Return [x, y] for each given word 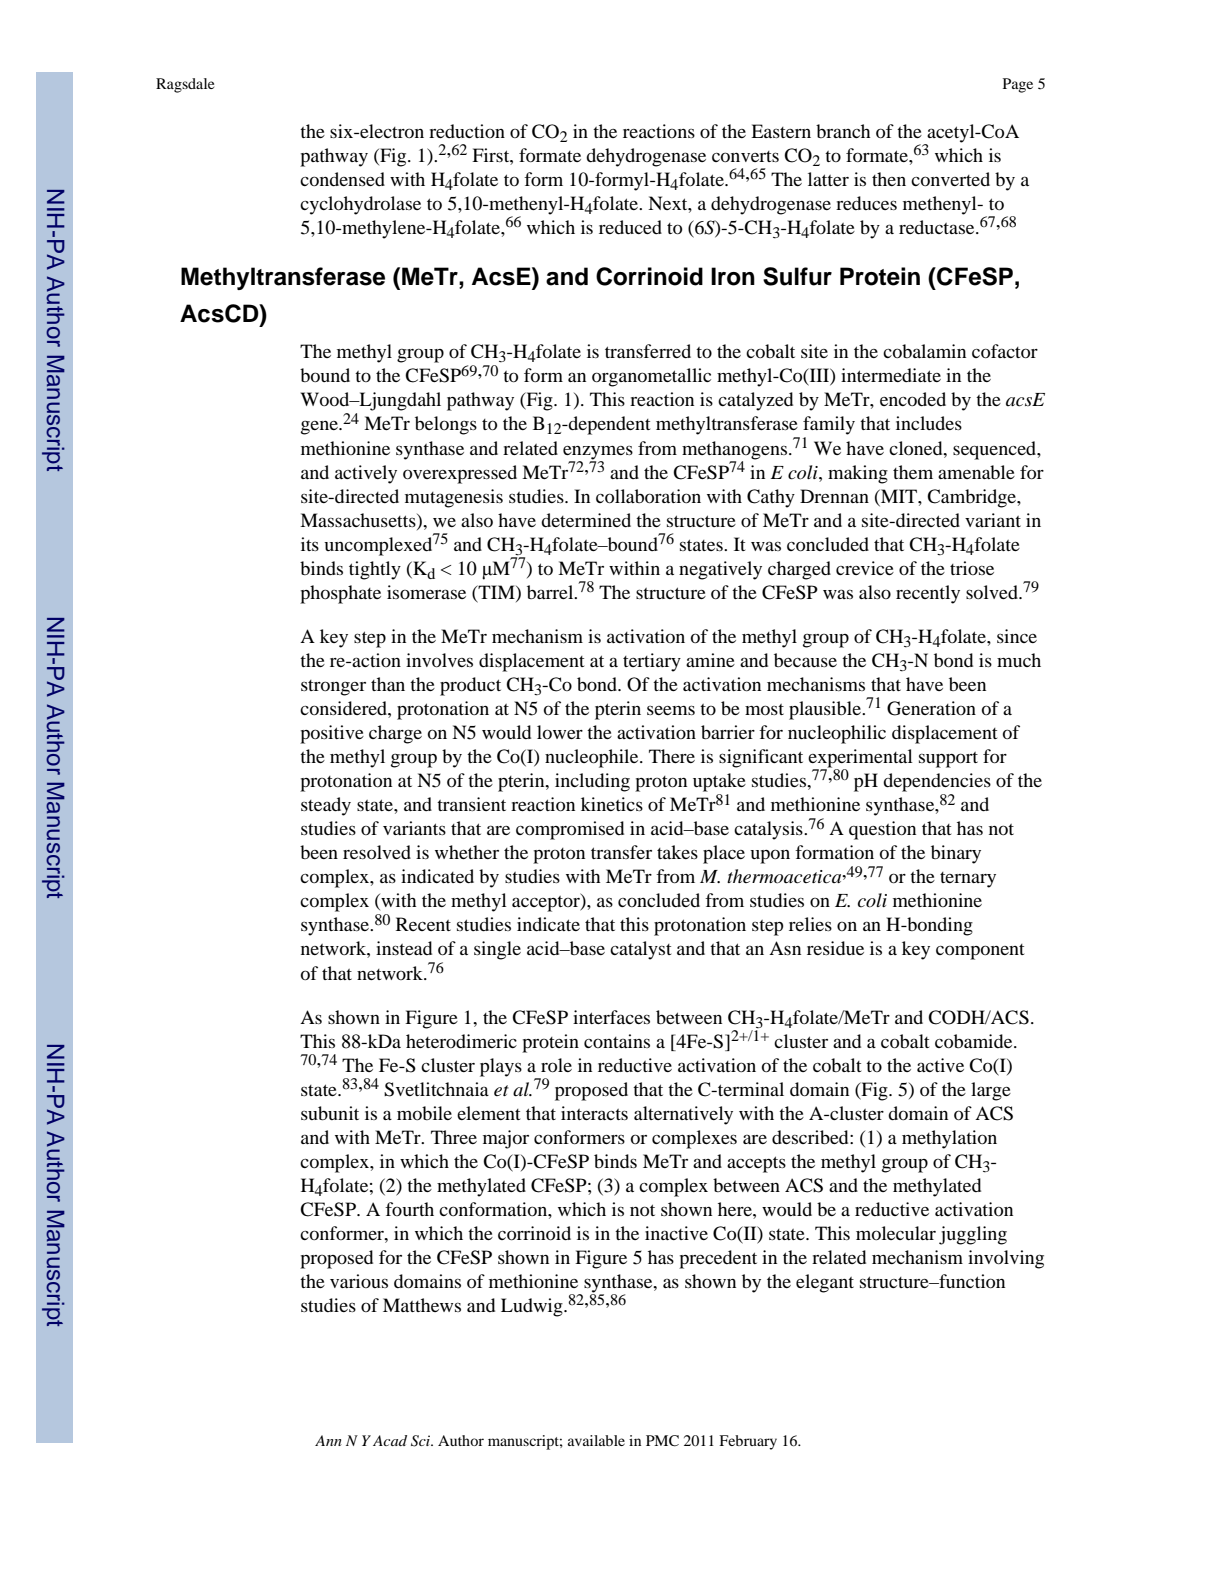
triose [972, 568]
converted [950, 179]
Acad [390, 1440]
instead [404, 948]
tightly [375, 570]
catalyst [640, 950]
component [980, 952]
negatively [720, 570]
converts [745, 156]
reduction [467, 131]
